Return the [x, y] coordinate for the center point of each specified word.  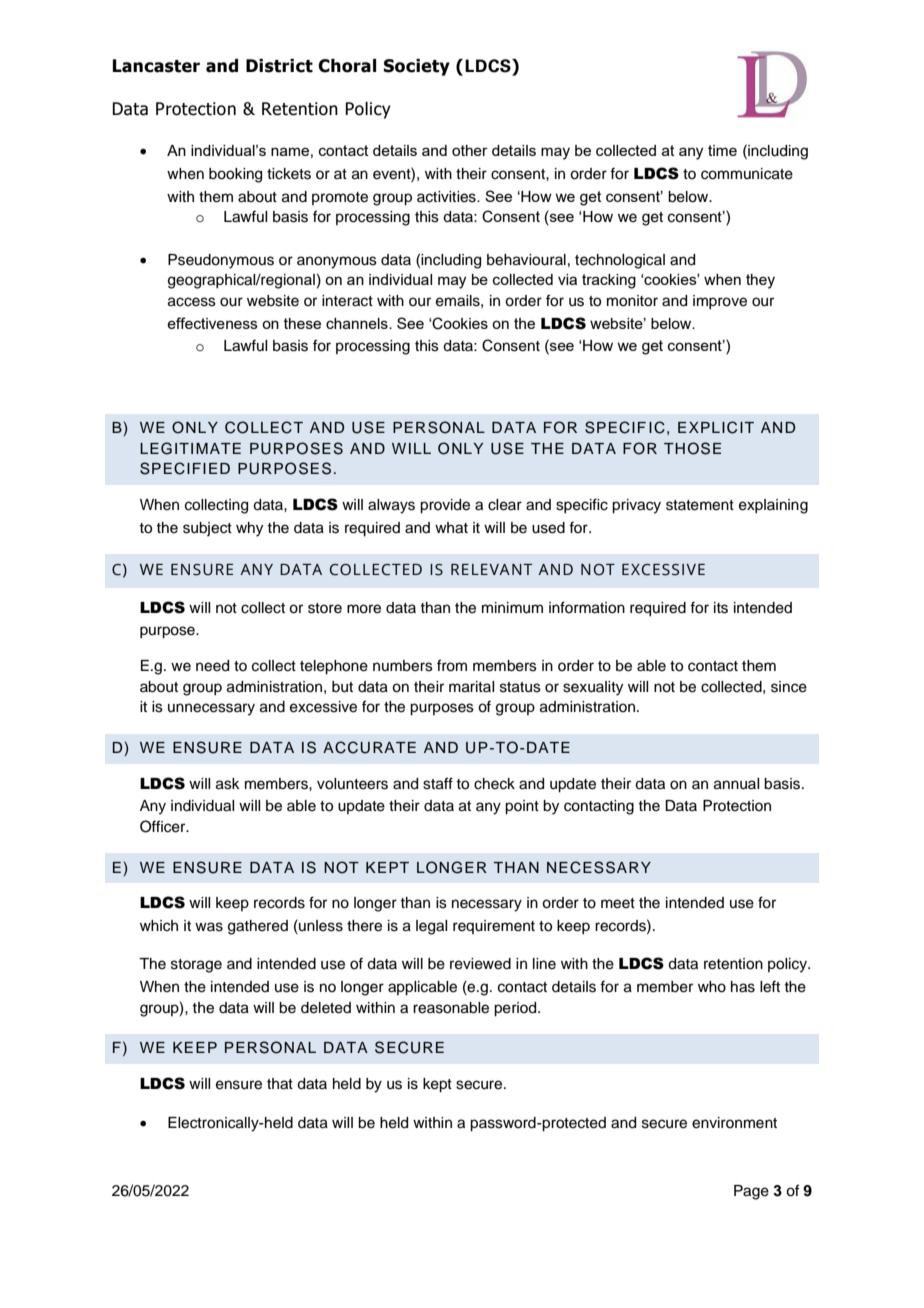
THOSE [692, 448]
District [279, 66]
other [470, 150]
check [494, 784]
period [516, 1009]
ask [228, 784]
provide [445, 506]
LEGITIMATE [190, 448]
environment [734, 1123]
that [280, 1084]
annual [736, 784]
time [722, 150]
